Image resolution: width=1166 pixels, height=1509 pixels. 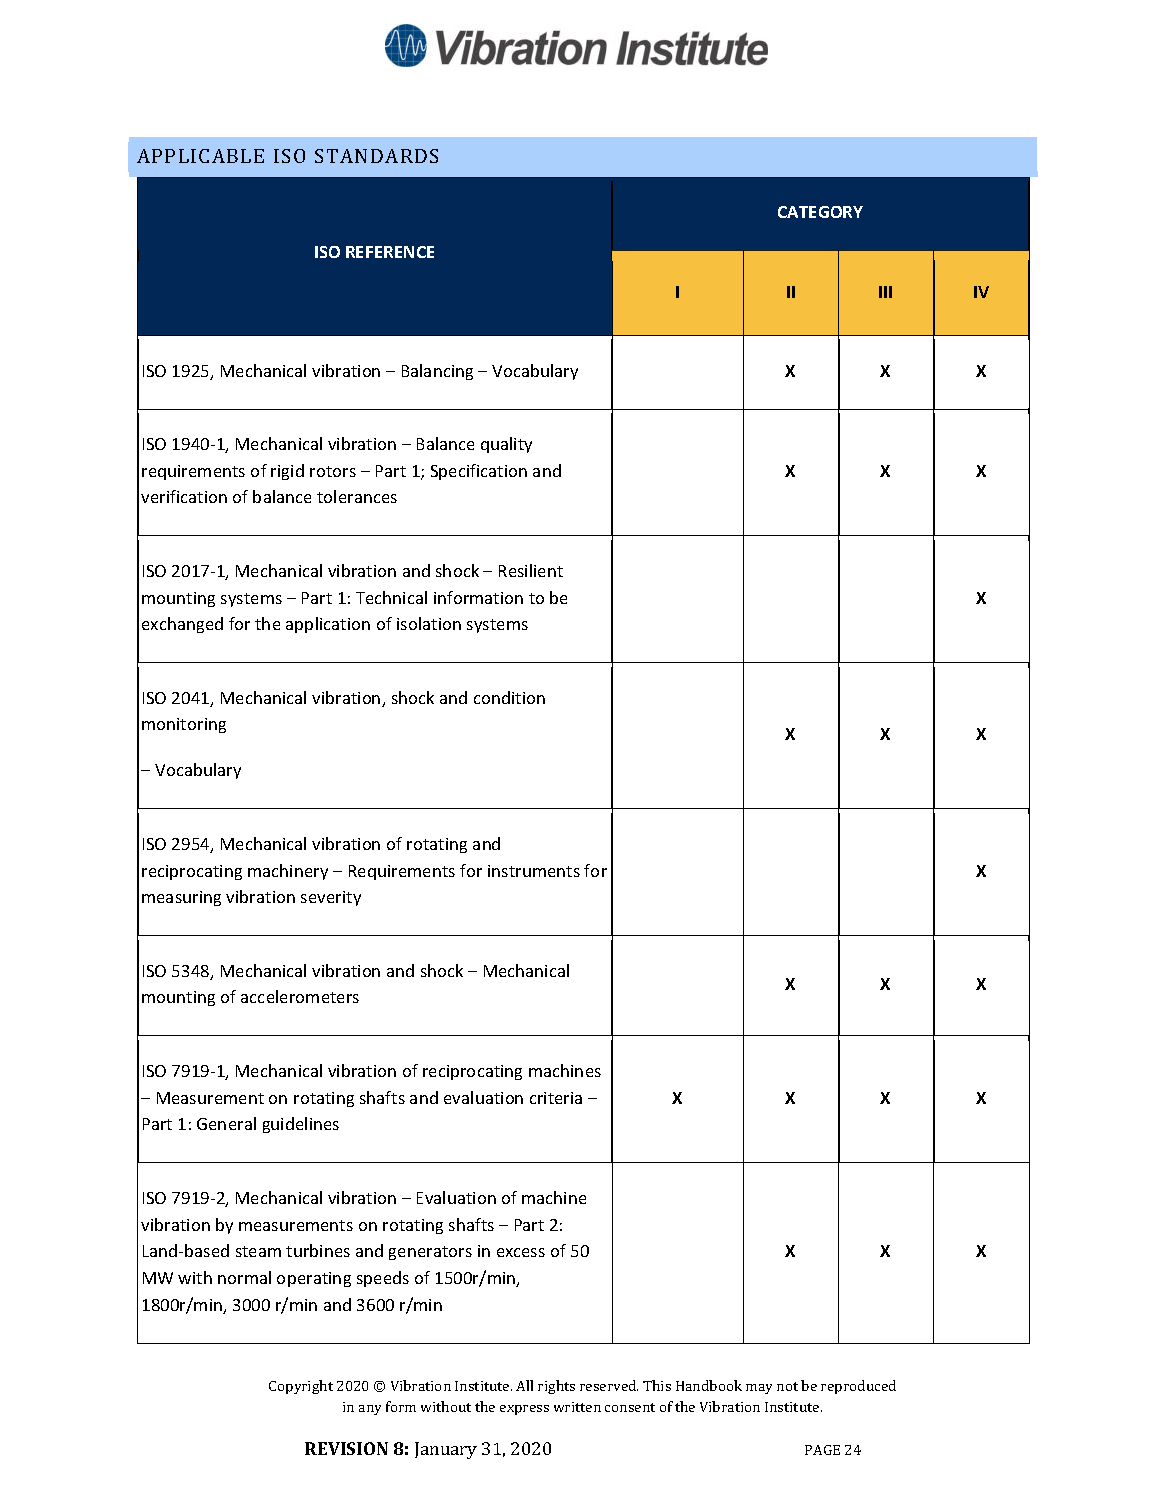 I want to click on REFERENCE, so click(x=390, y=252).
